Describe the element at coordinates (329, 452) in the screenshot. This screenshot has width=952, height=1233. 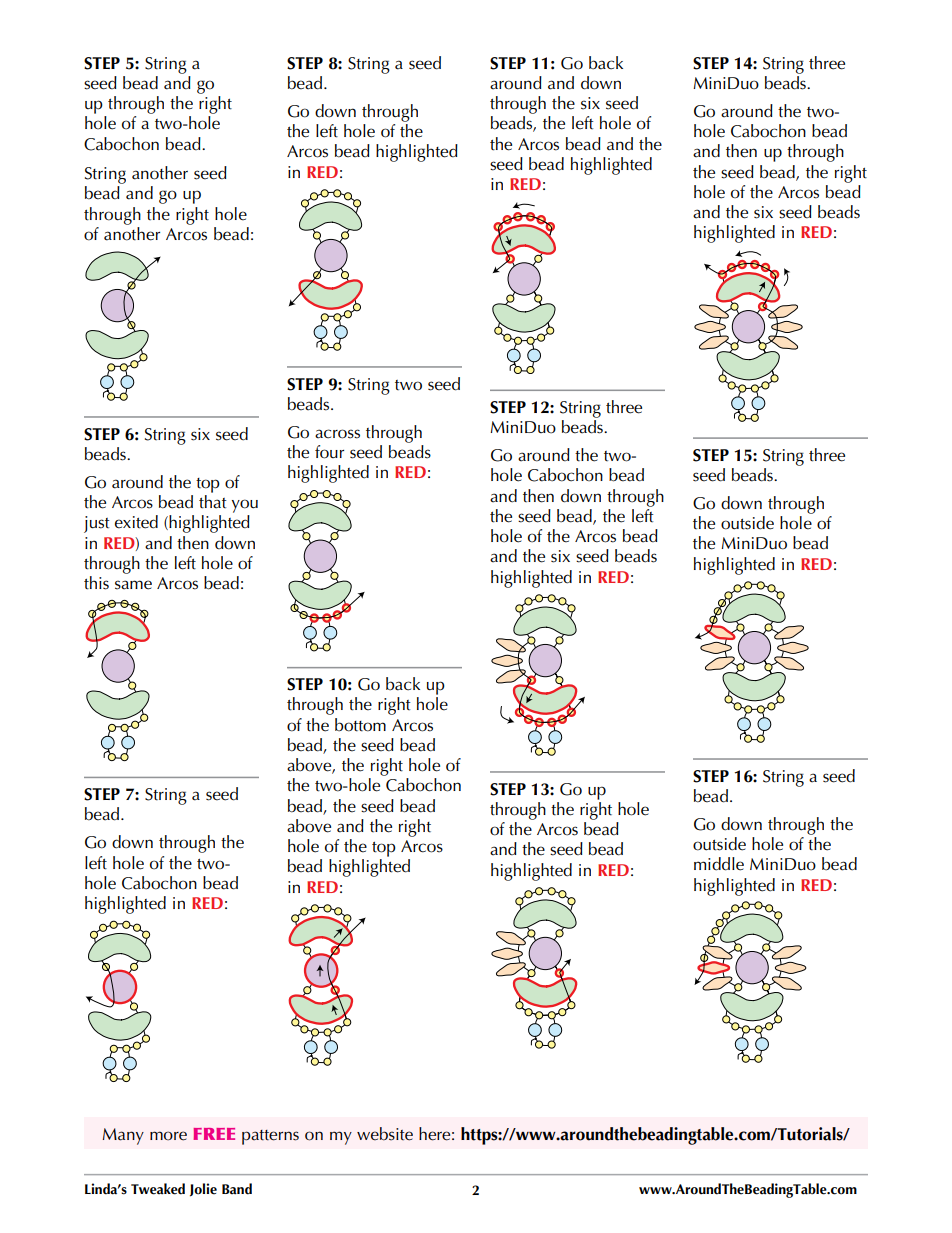
I see `four` at that location.
